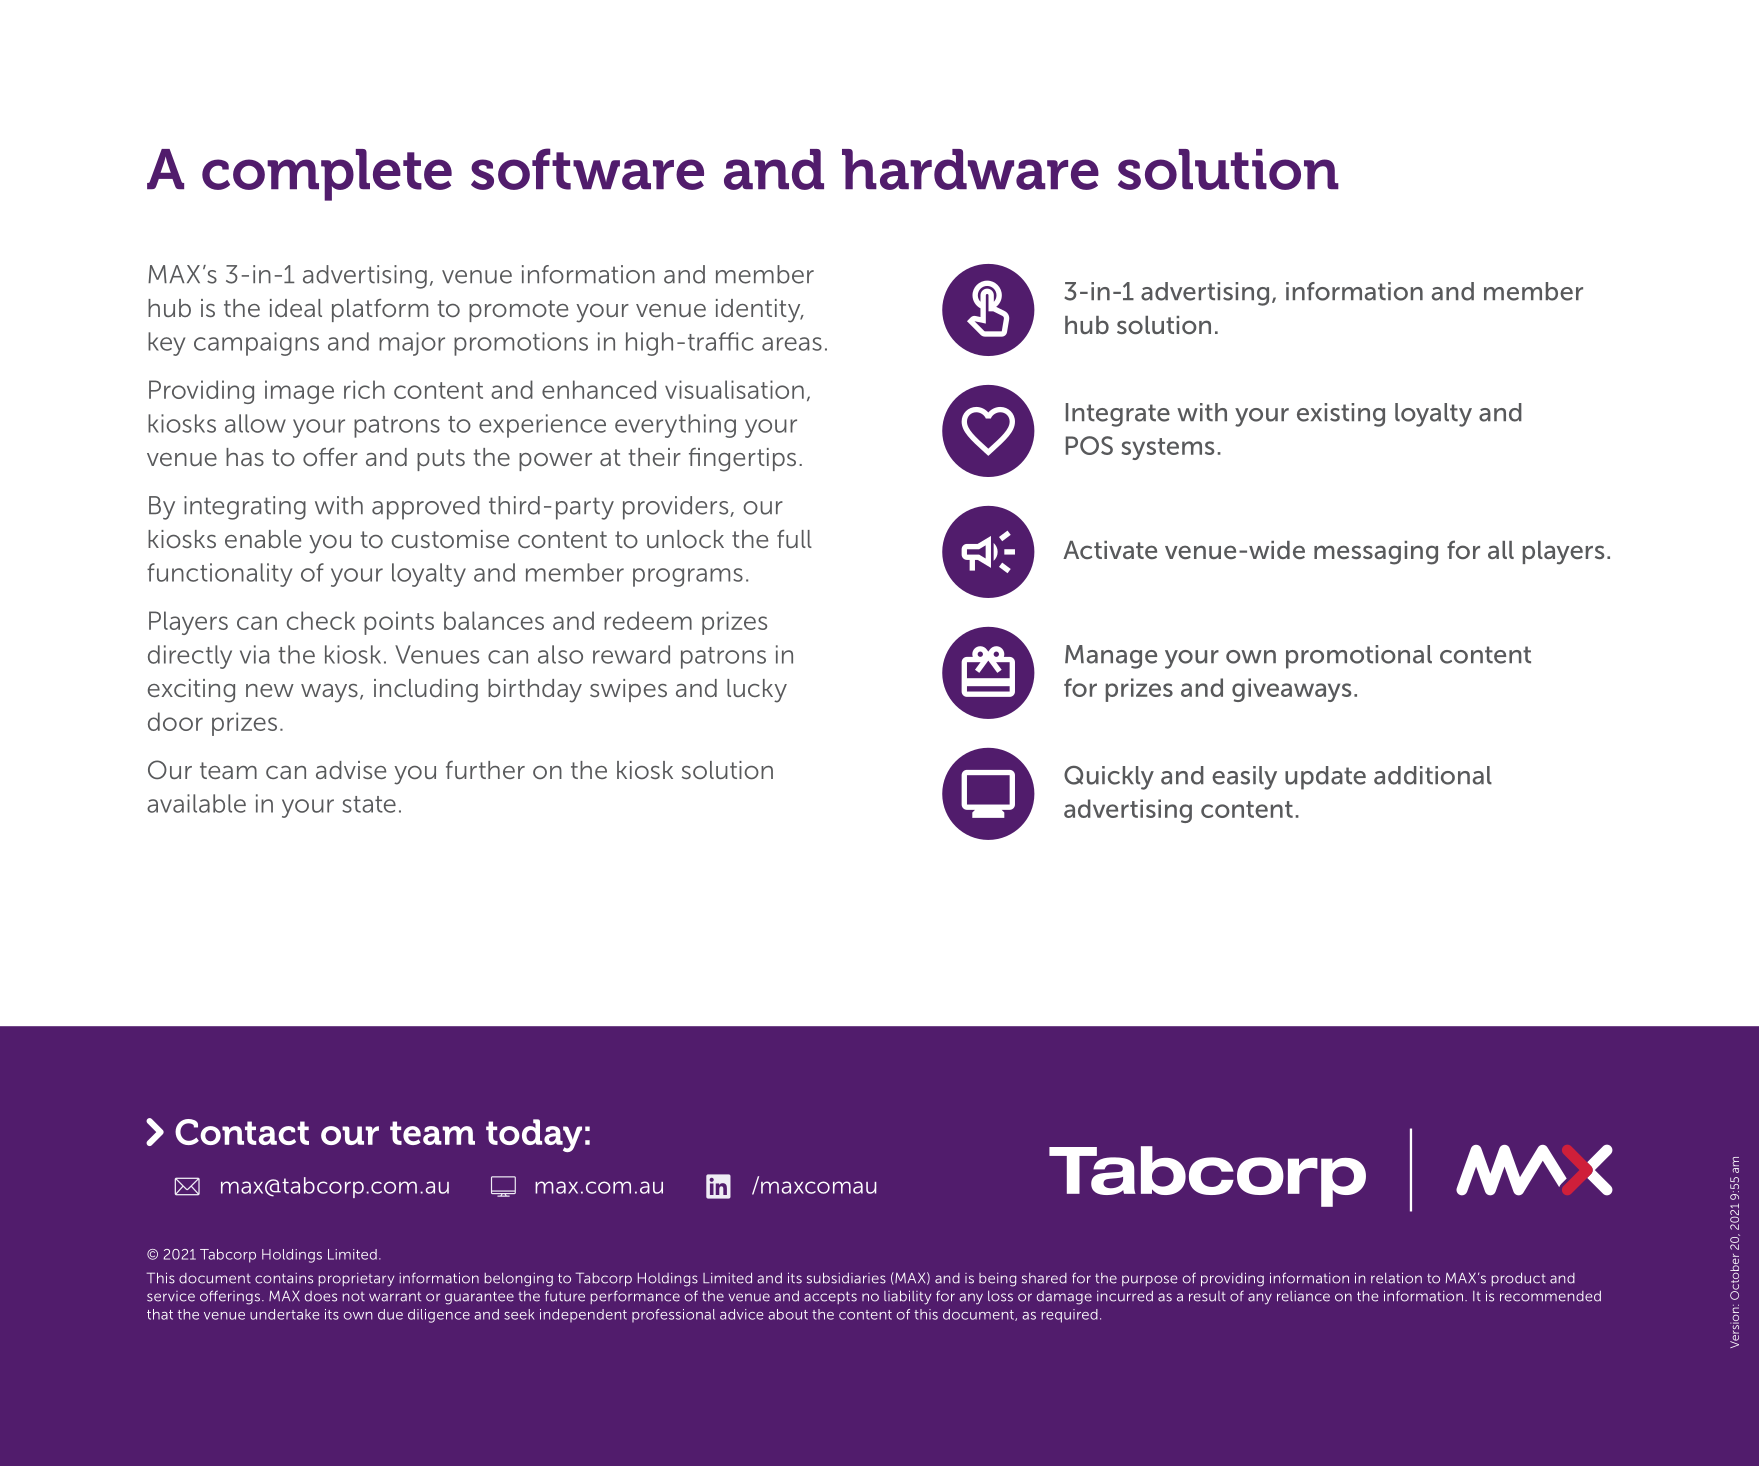 The width and height of the screenshot is (1759, 1466). I want to click on proprietary, so click(356, 1280).
